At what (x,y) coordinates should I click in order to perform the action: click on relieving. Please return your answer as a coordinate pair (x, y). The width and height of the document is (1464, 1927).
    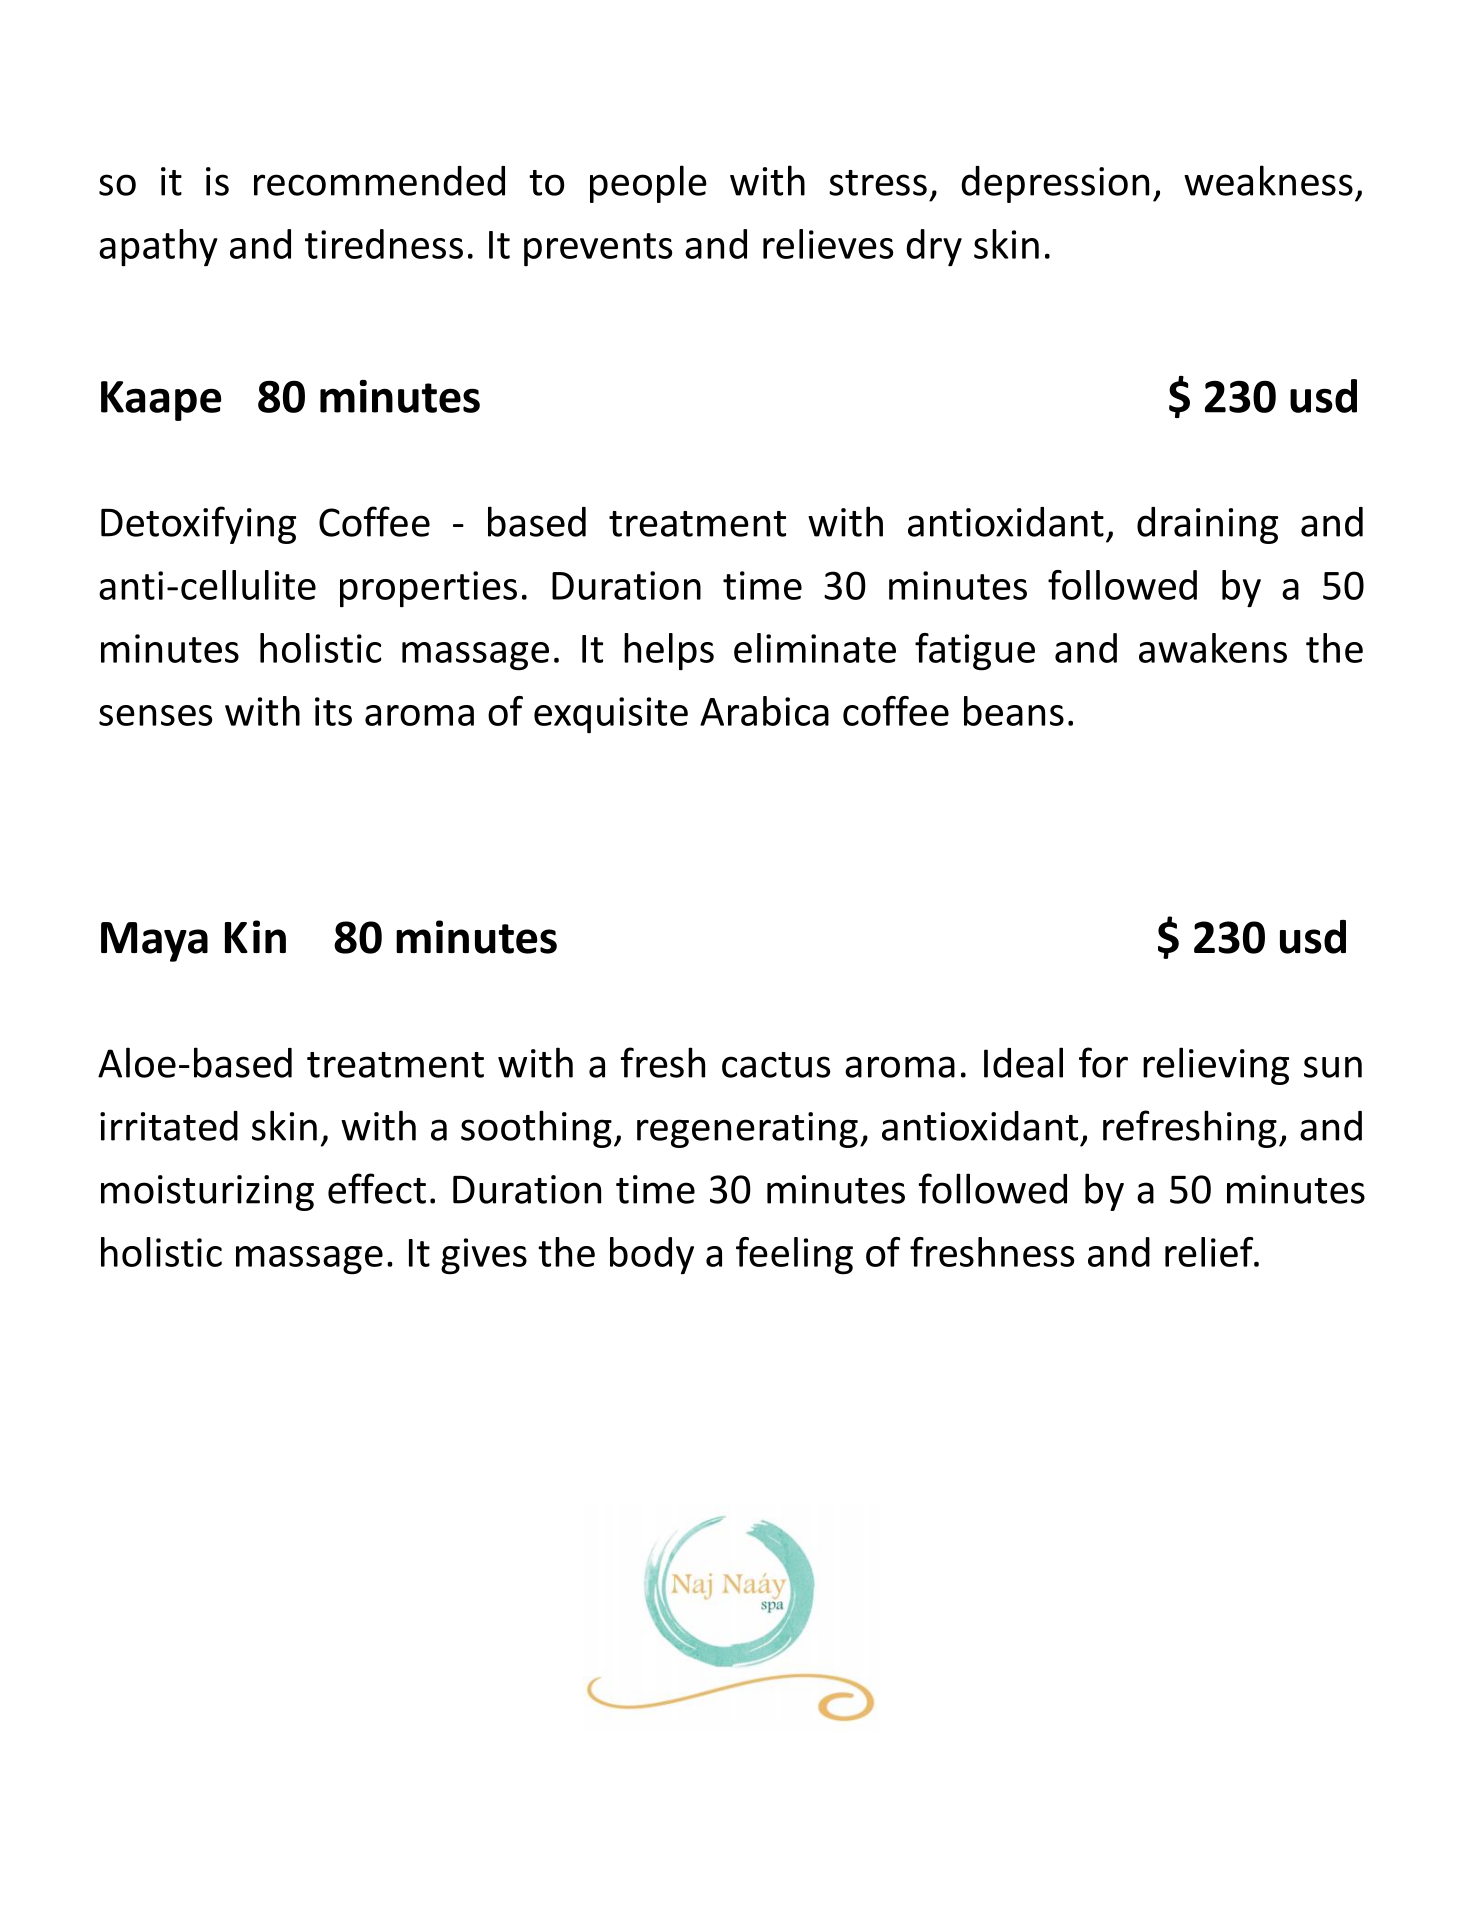
    Looking at the image, I should click on (1216, 1066).
